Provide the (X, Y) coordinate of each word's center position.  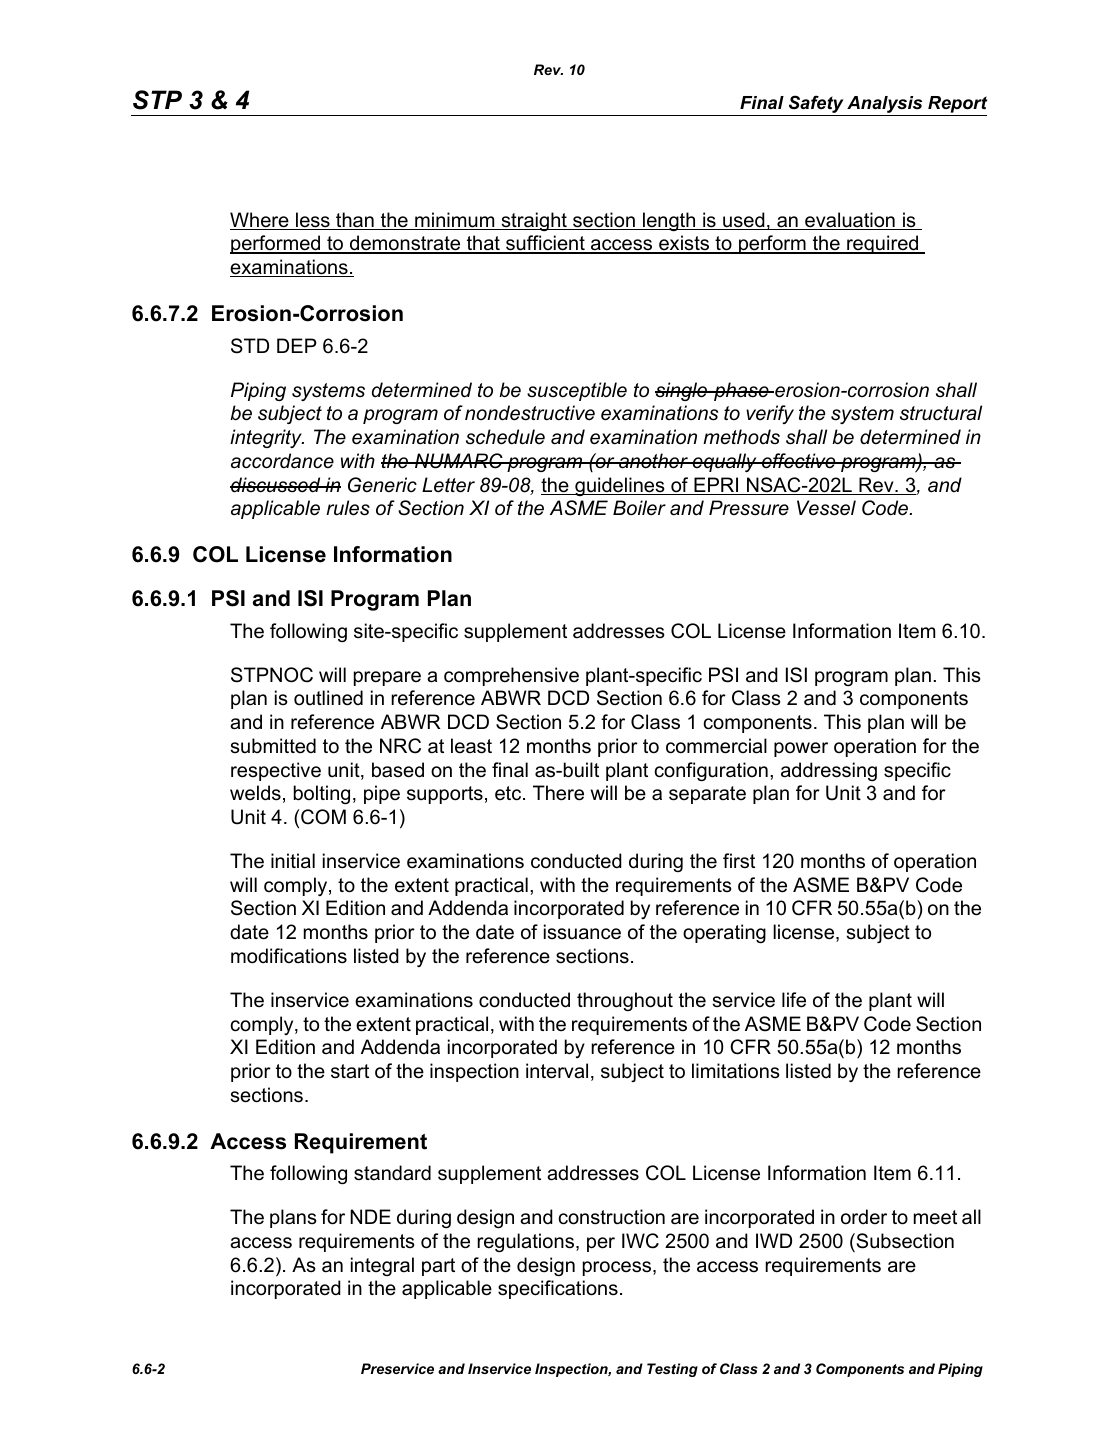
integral (382, 1266)
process (618, 1268)
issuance (582, 932)
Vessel (826, 508)
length (669, 221)
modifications (289, 956)
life (794, 1000)
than (355, 221)
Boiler (639, 508)
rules (348, 508)
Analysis (885, 106)
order (864, 1217)
